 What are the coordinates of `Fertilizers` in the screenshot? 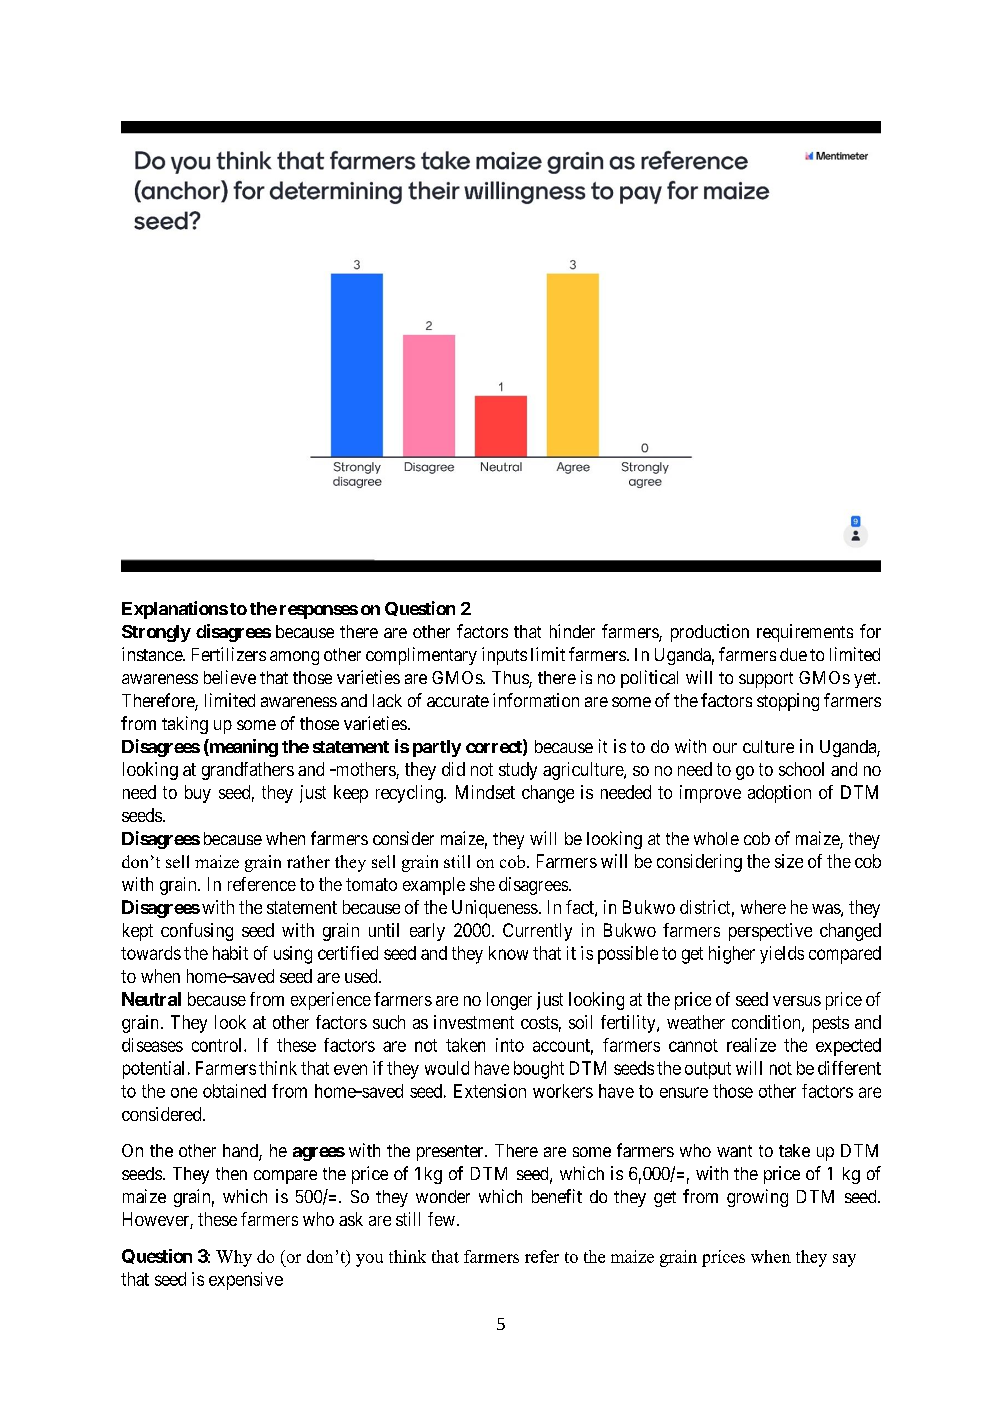 It's located at (229, 654).
